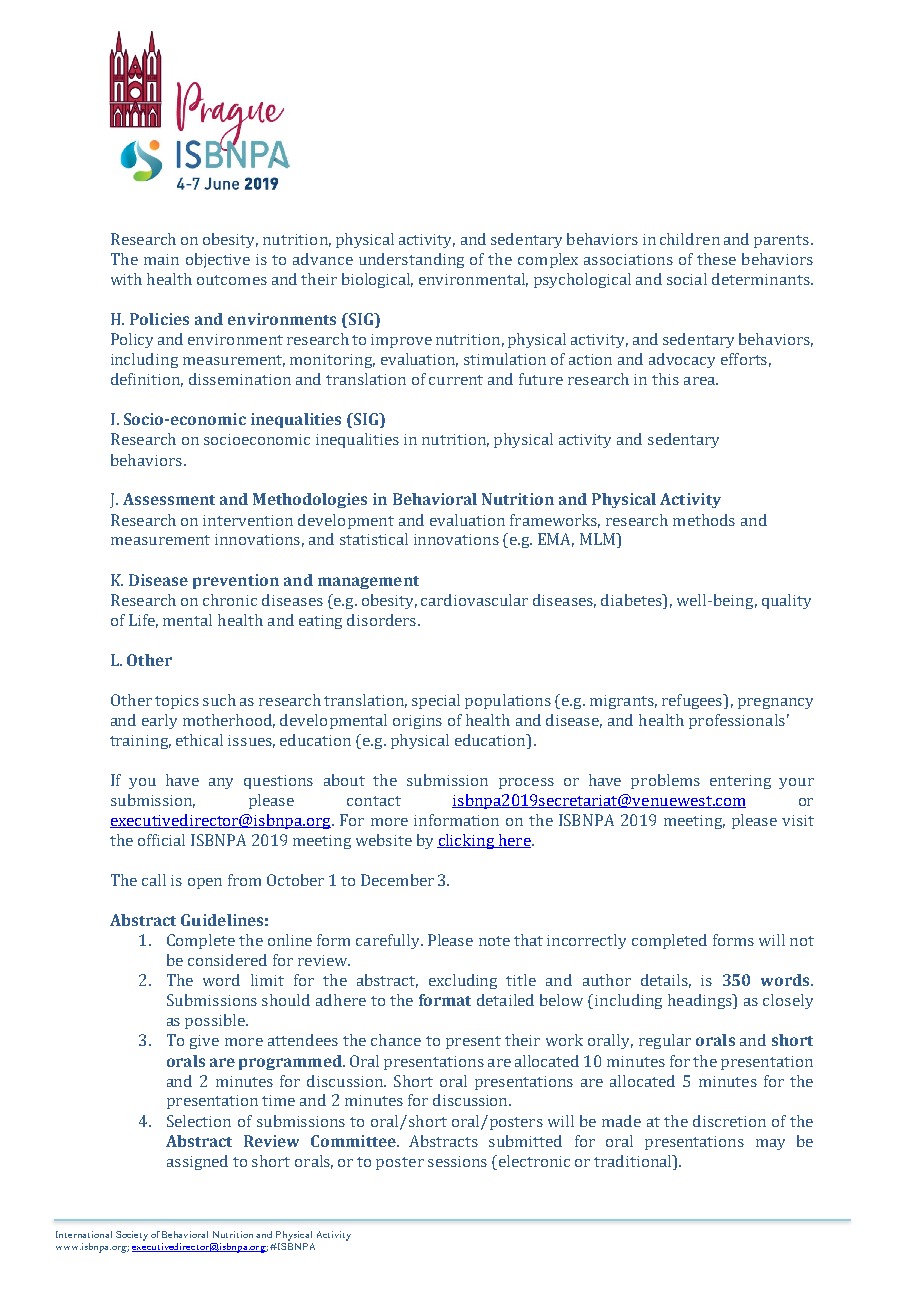 This document has height=1308, width=924. I want to click on official, so click(161, 840).
